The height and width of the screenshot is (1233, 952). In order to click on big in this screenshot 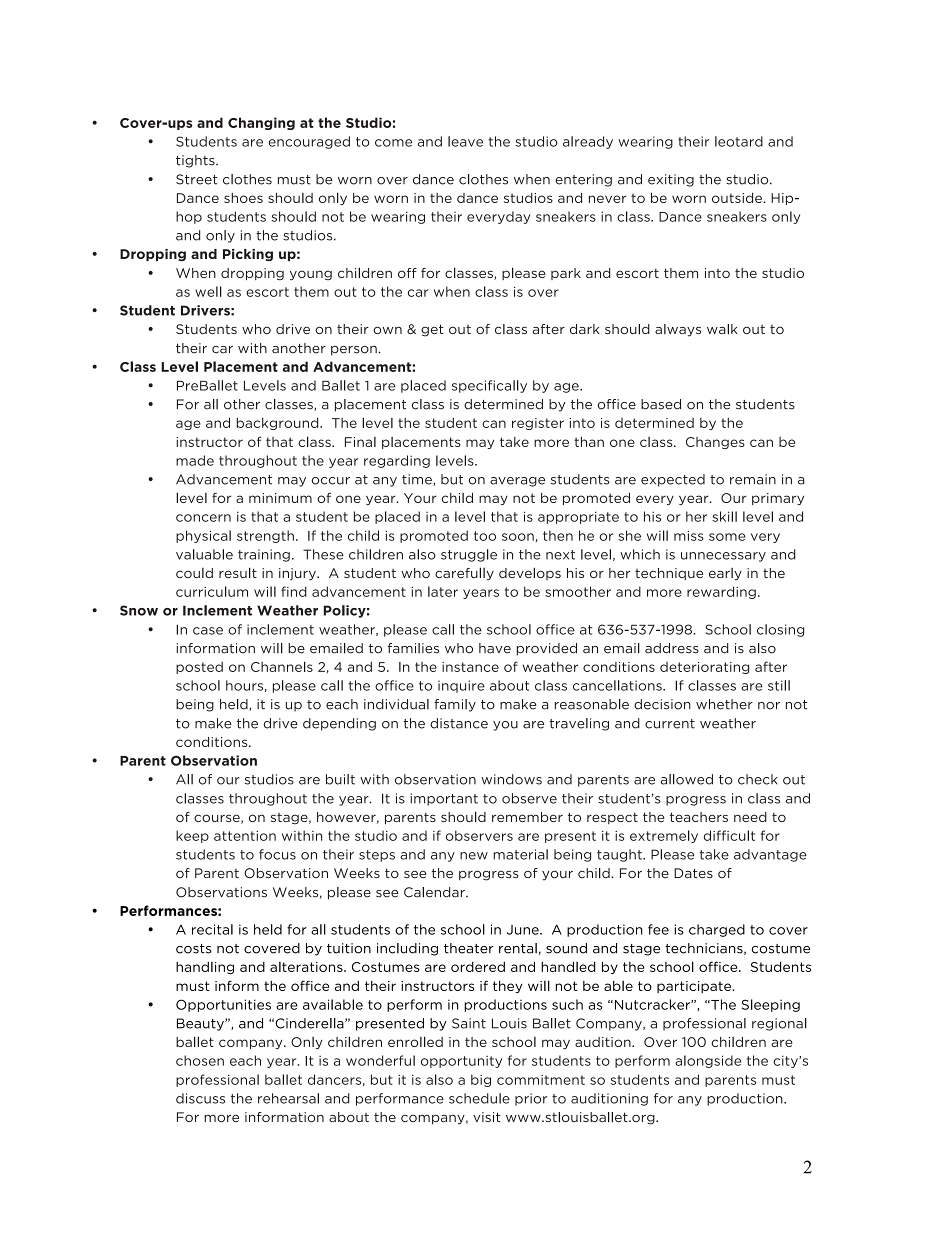, I will do `click(481, 1080)`.
